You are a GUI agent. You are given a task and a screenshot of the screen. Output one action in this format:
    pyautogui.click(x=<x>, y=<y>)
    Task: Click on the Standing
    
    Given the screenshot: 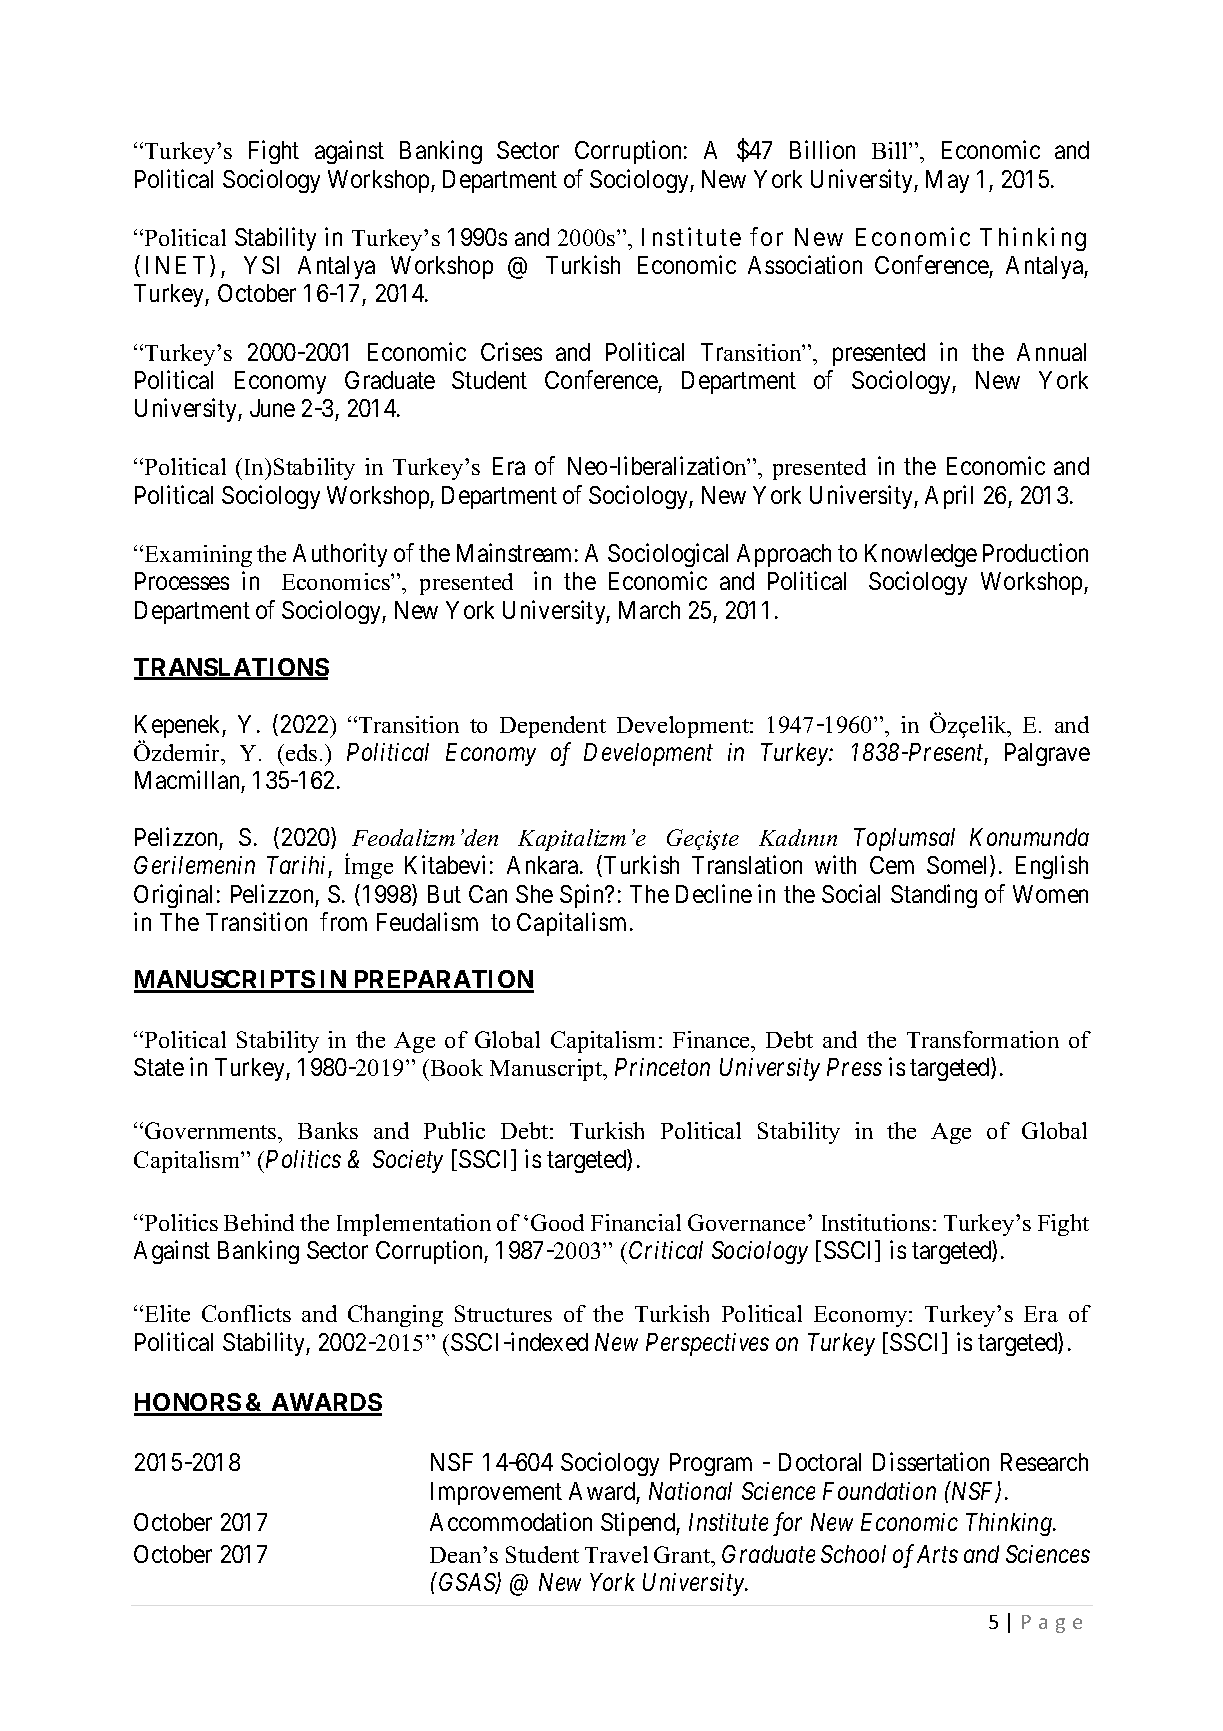 What is the action you would take?
    pyautogui.click(x=934, y=896)
